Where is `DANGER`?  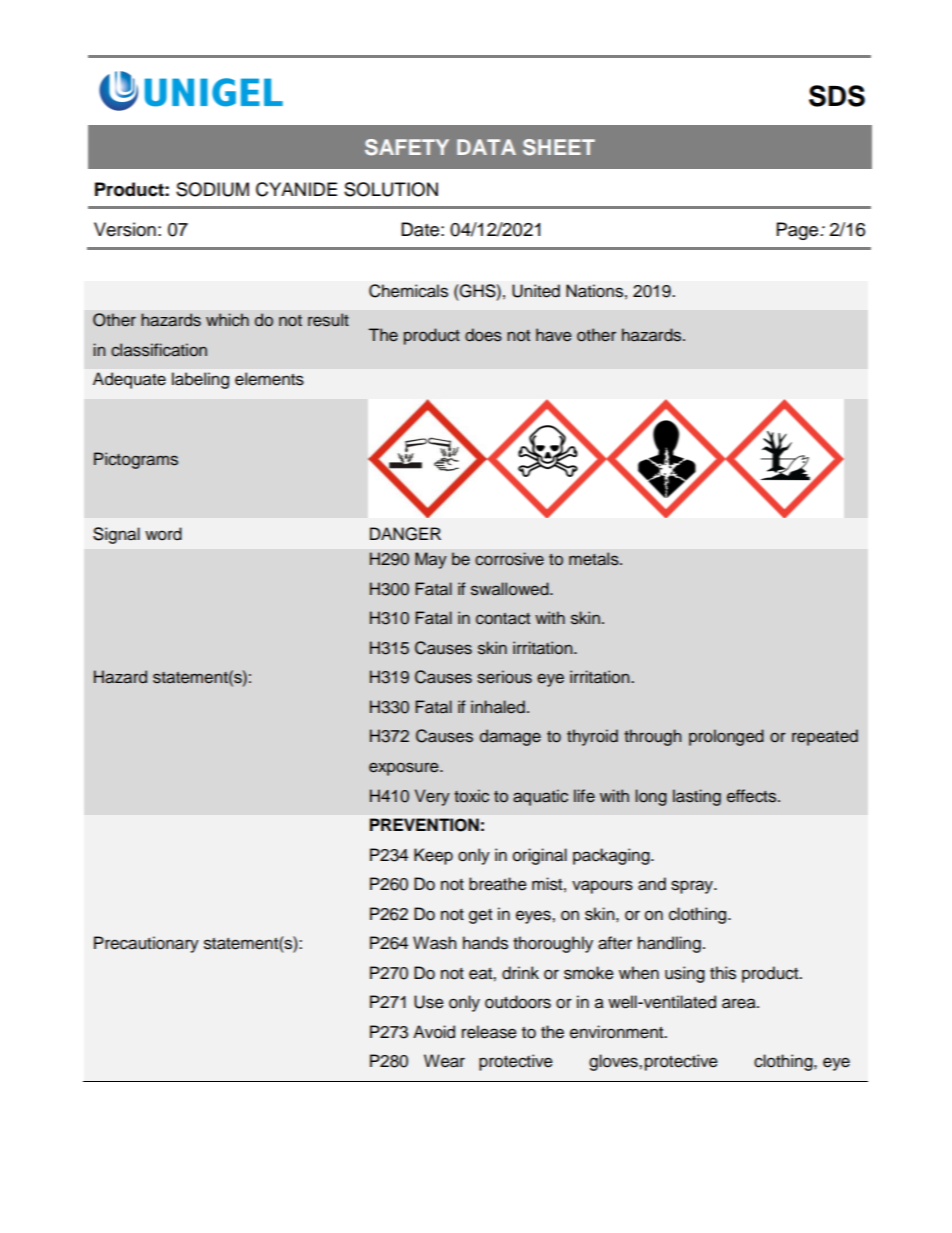 DANGER is located at coordinates (405, 534).
